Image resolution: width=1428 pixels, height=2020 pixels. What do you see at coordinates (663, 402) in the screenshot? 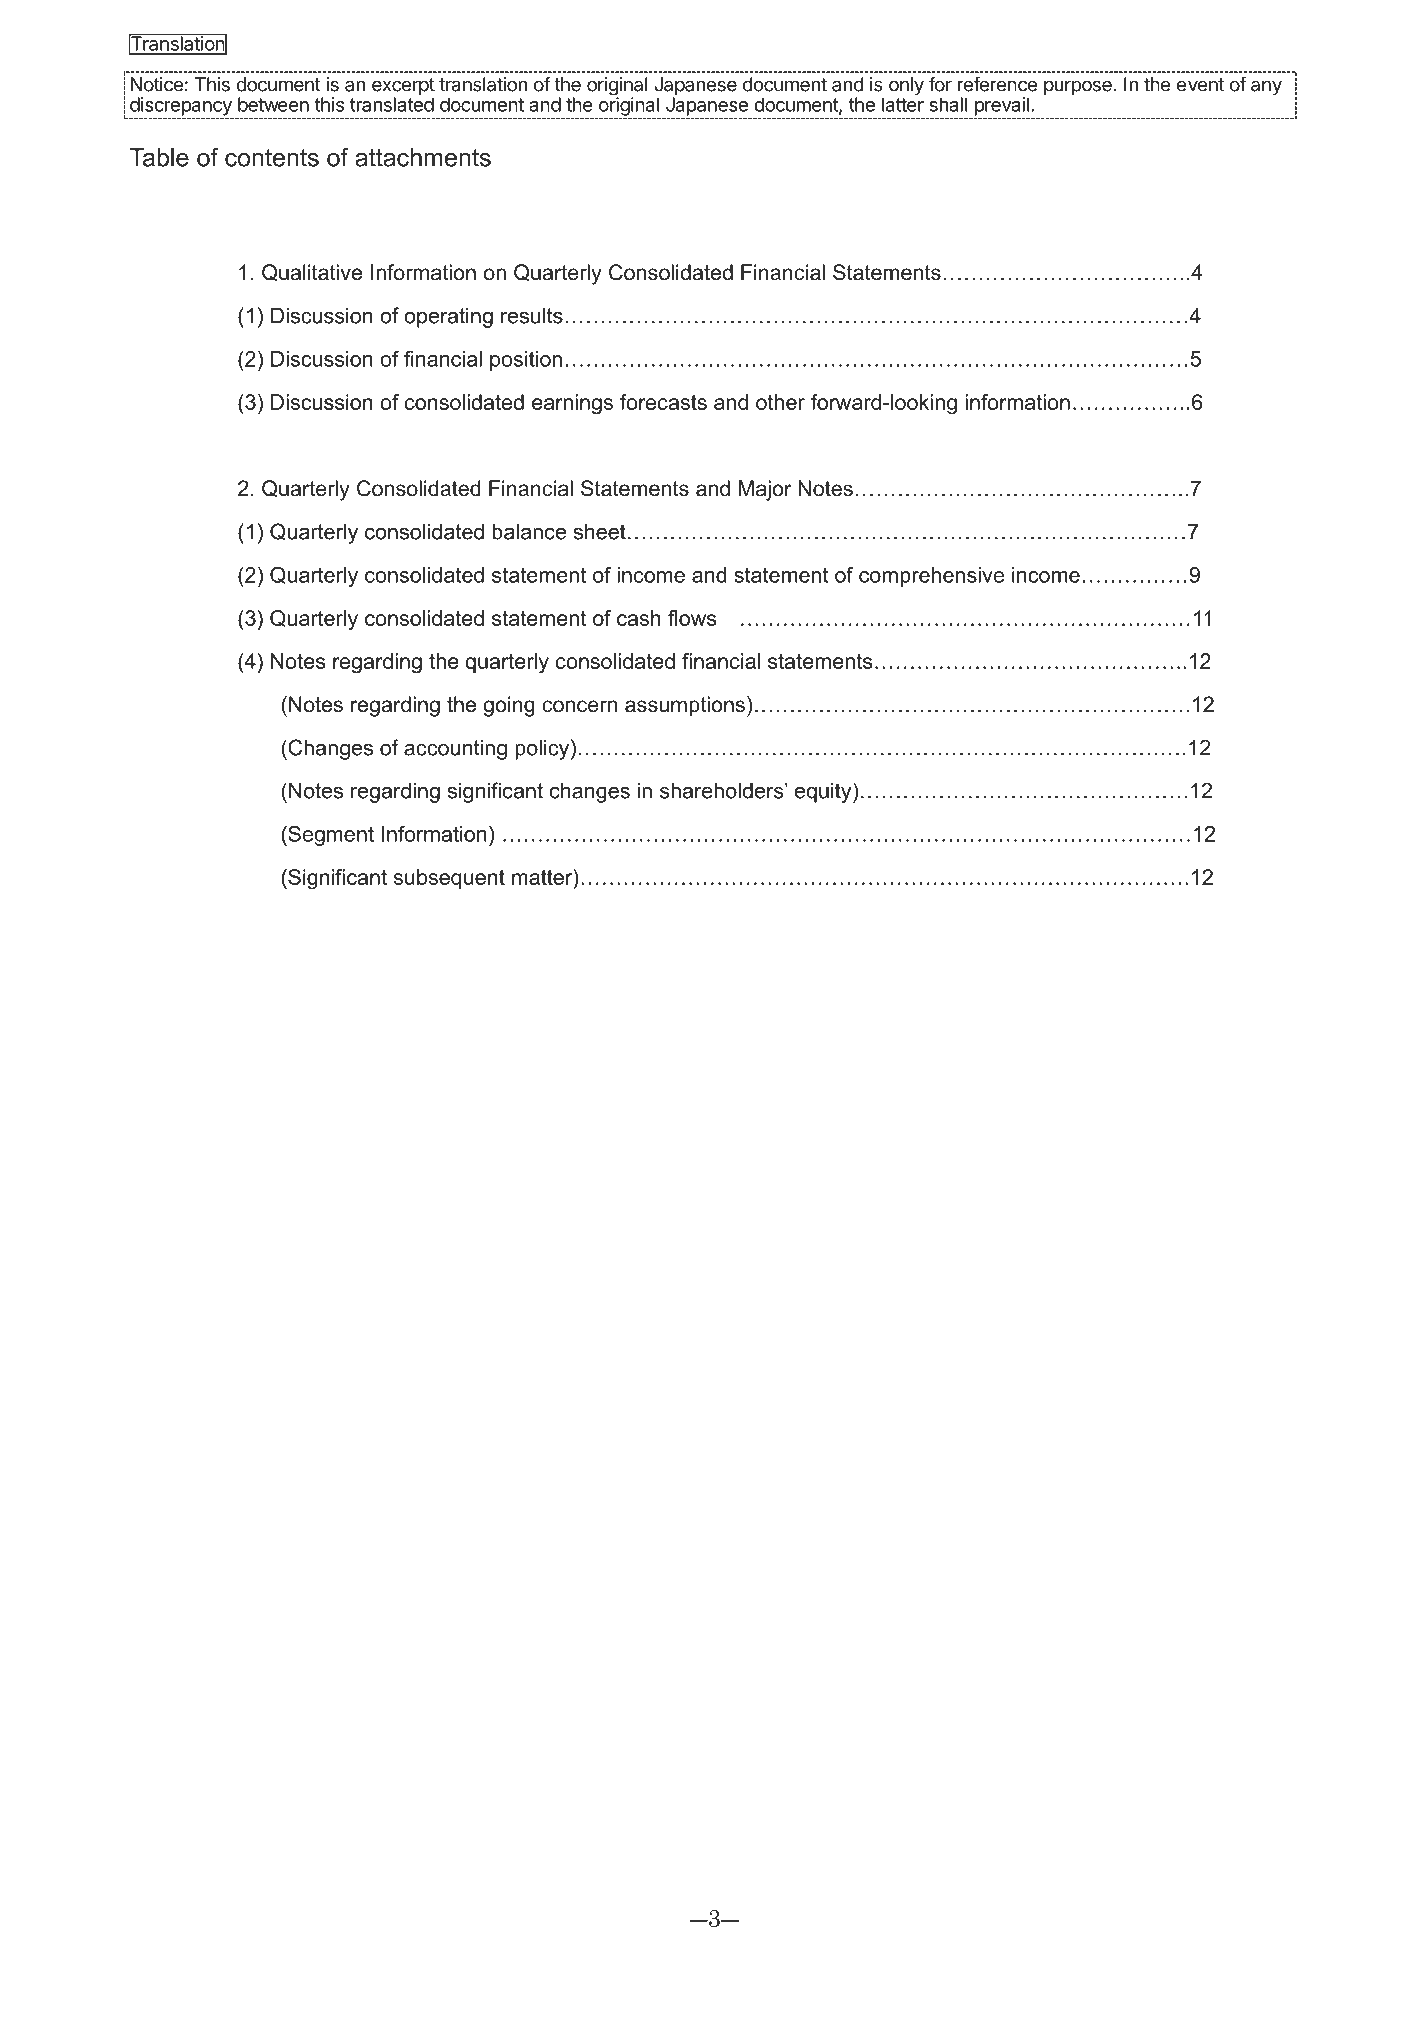
I see `forecasts` at bounding box center [663, 402].
